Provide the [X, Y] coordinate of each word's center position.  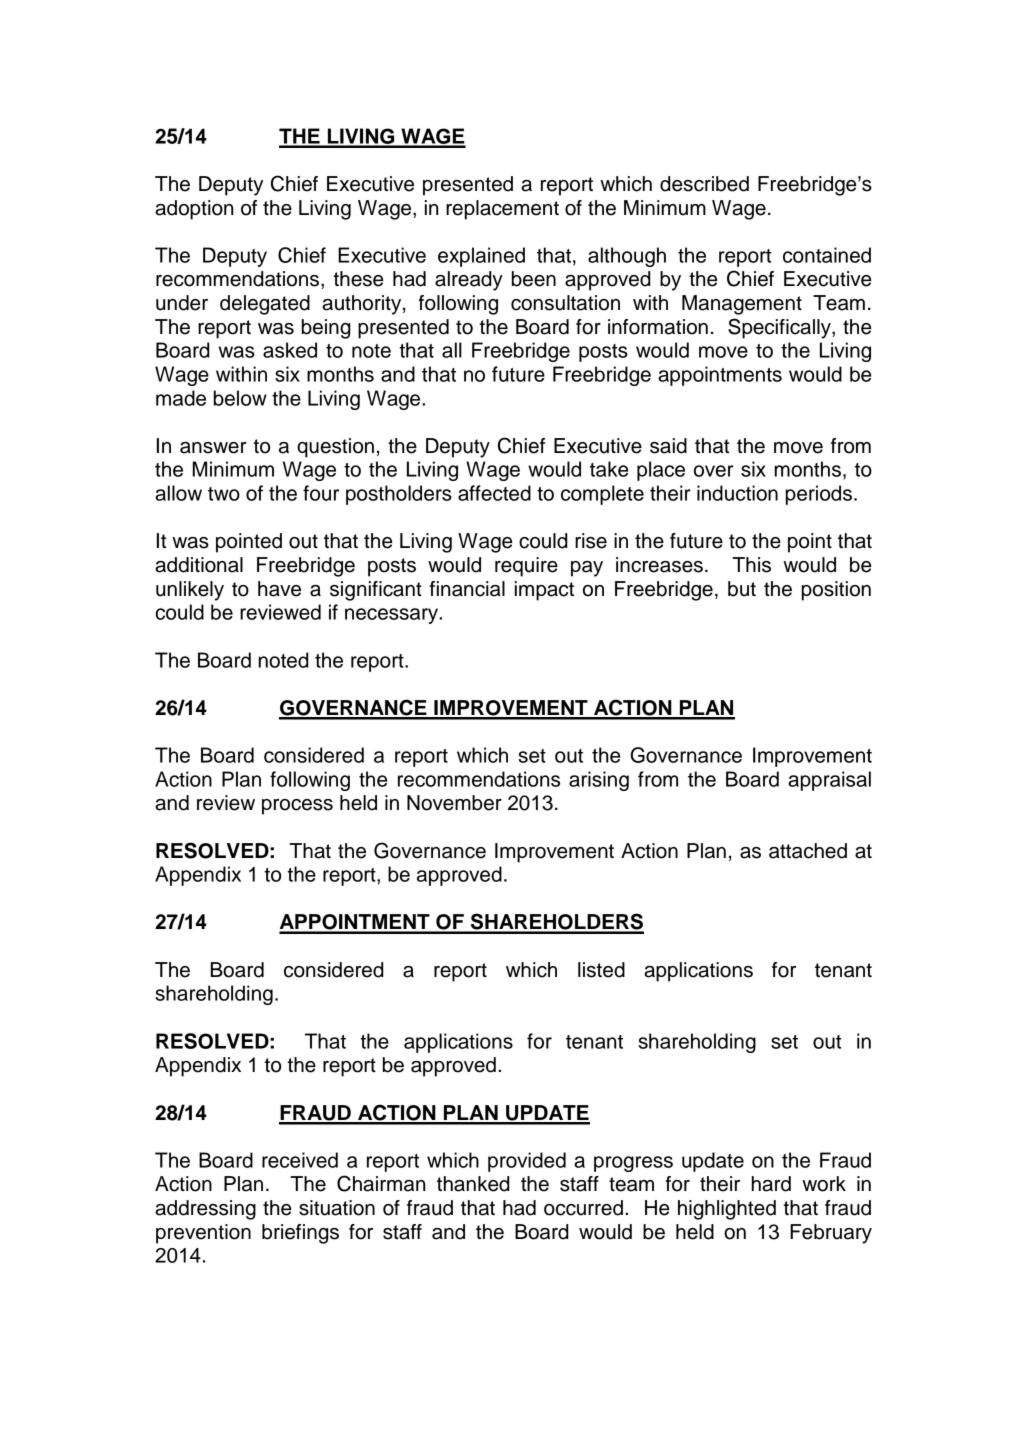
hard [771, 1184]
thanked [473, 1184]
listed [601, 970]
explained [481, 257]
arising [599, 781]
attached [808, 851]
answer [213, 448]
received [300, 1160]
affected [494, 493]
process [297, 807]
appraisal [829, 781]
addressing [205, 1210]
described [704, 184]
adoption [194, 210]
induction [737, 493]
